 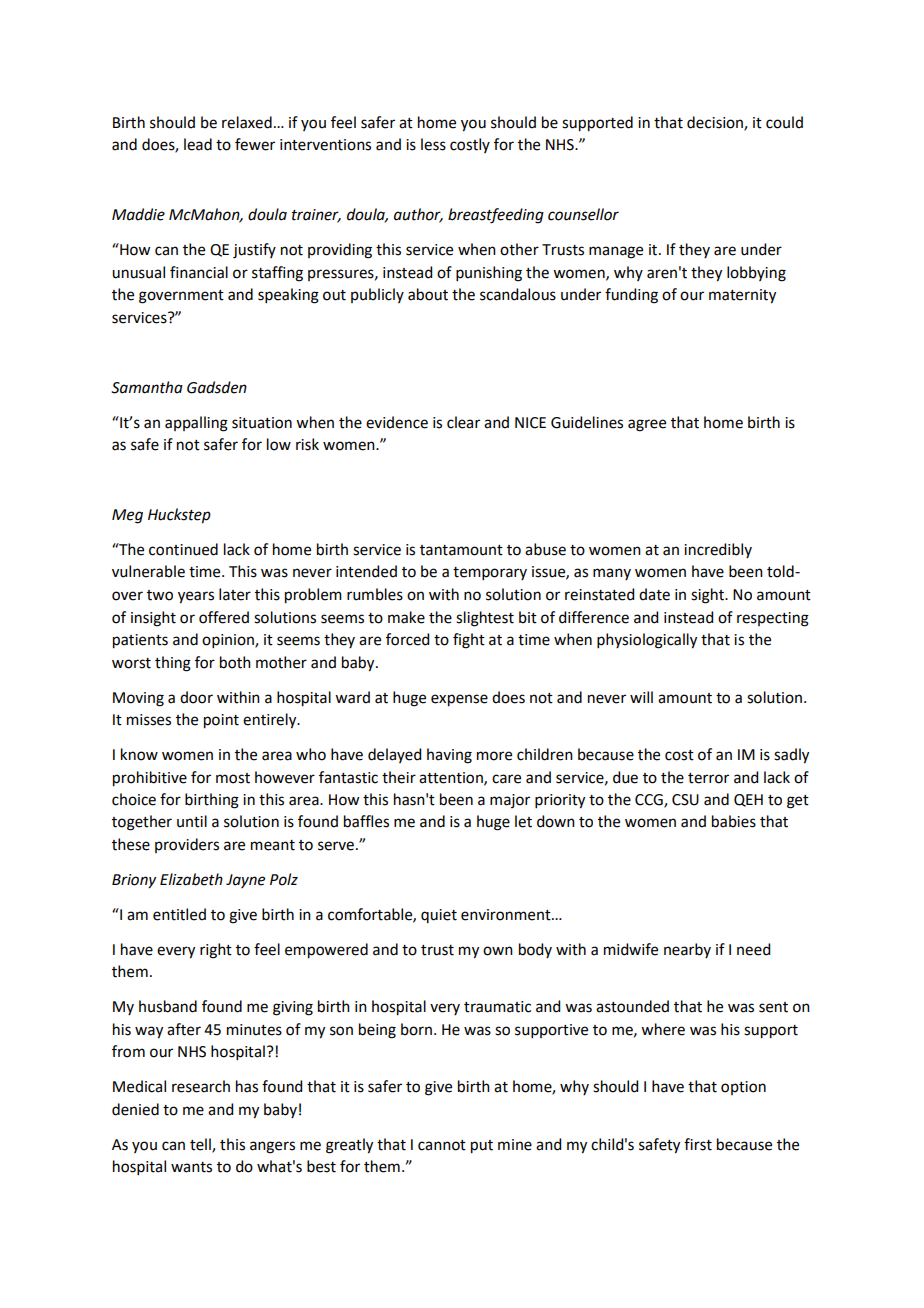 What do you see at coordinates (196, 424) in the image?
I see `appalling` at bounding box center [196, 424].
